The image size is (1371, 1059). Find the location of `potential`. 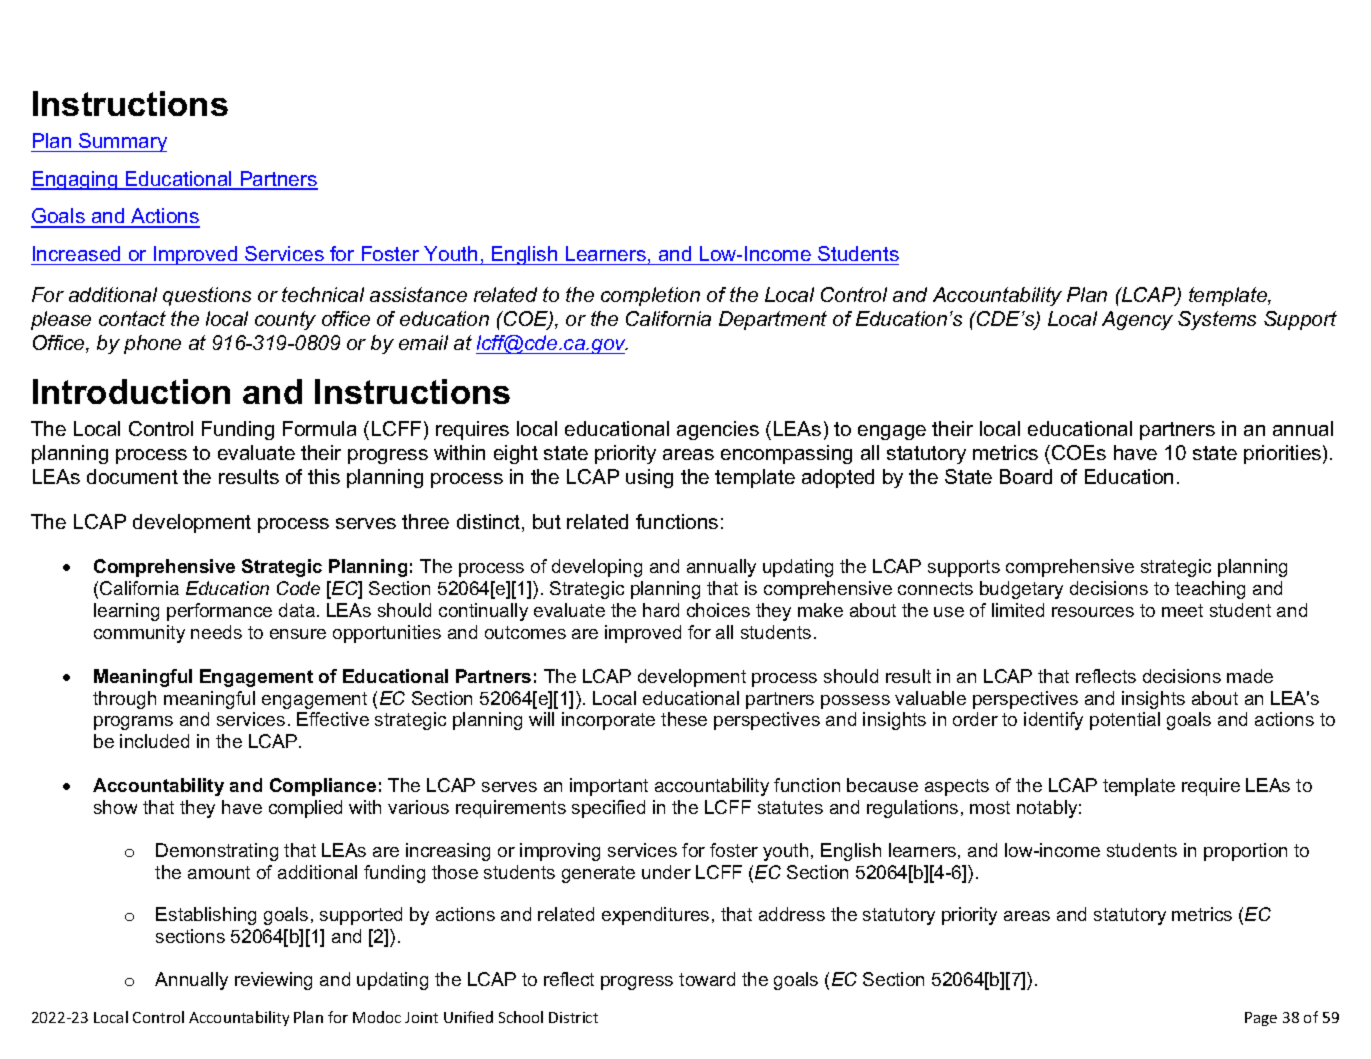

potential is located at coordinates (1125, 721).
